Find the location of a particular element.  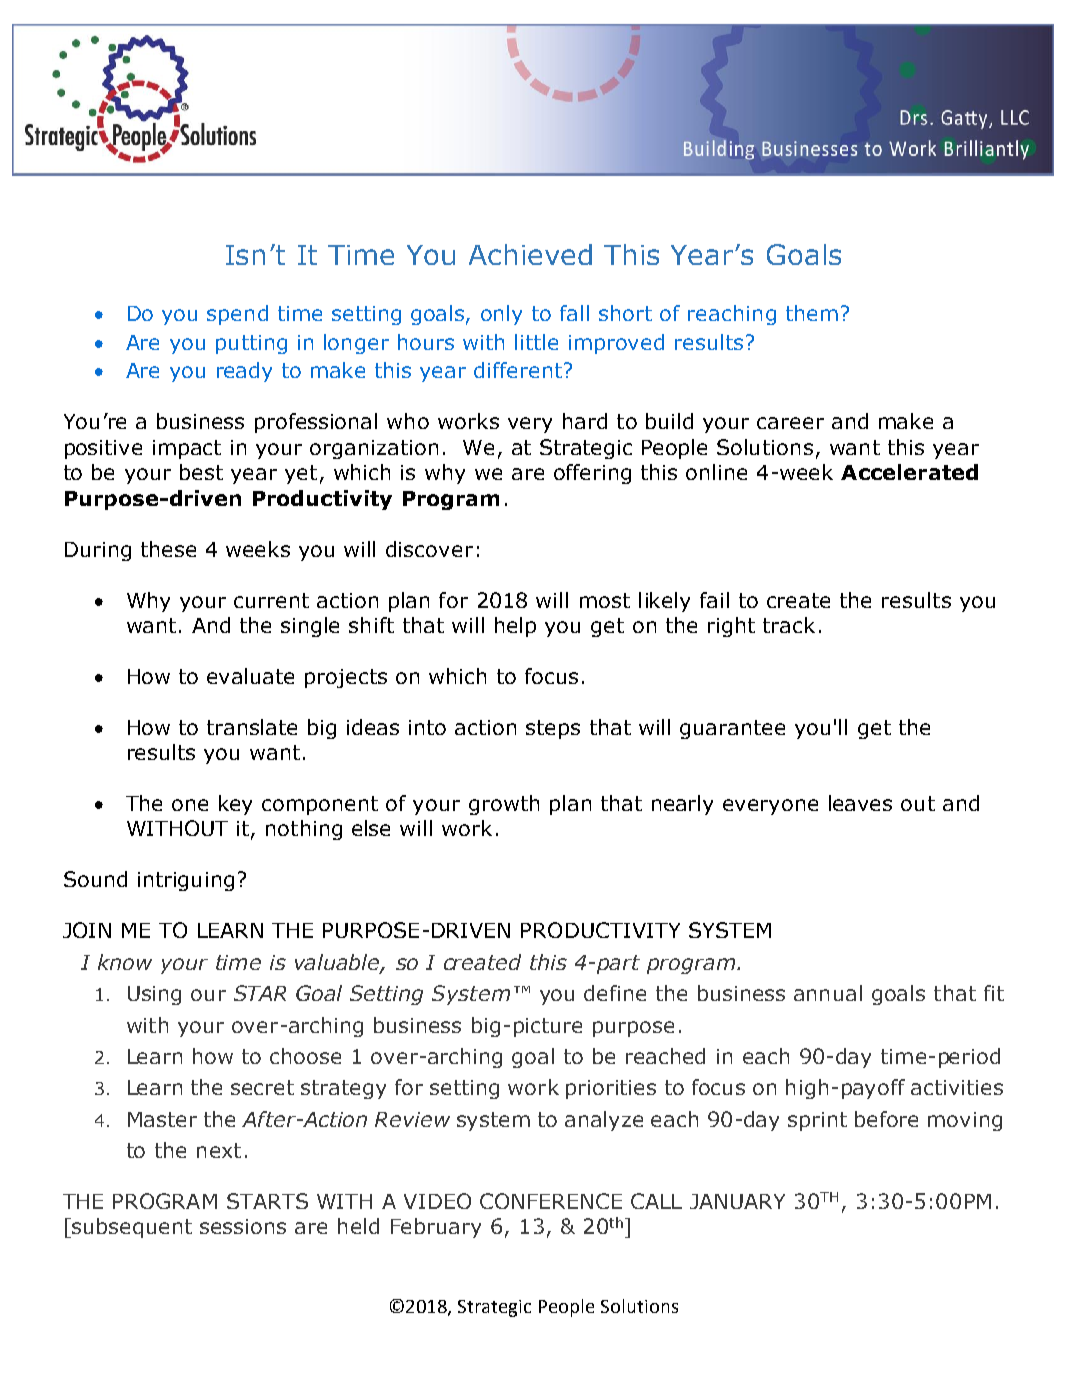

intriguing is located at coordinates (186, 881).
